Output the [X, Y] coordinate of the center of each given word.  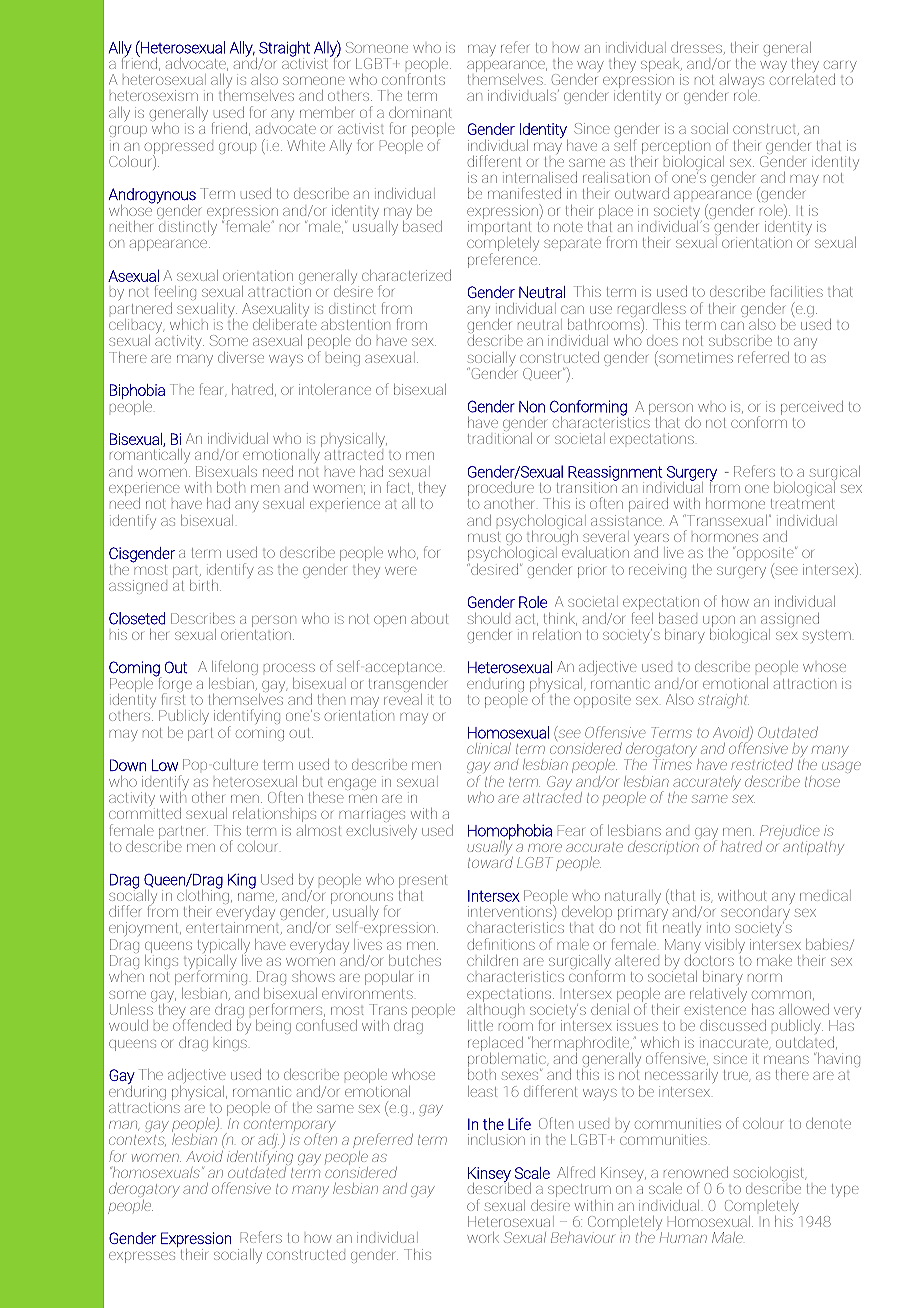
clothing [203, 897]
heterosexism [154, 95]
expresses [142, 1257]
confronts [413, 78]
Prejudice [789, 833]
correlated [802, 79]
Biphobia [137, 391]
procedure [501, 490]
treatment [802, 504]
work [483, 1237]
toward [490, 861]
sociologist [770, 1174]
